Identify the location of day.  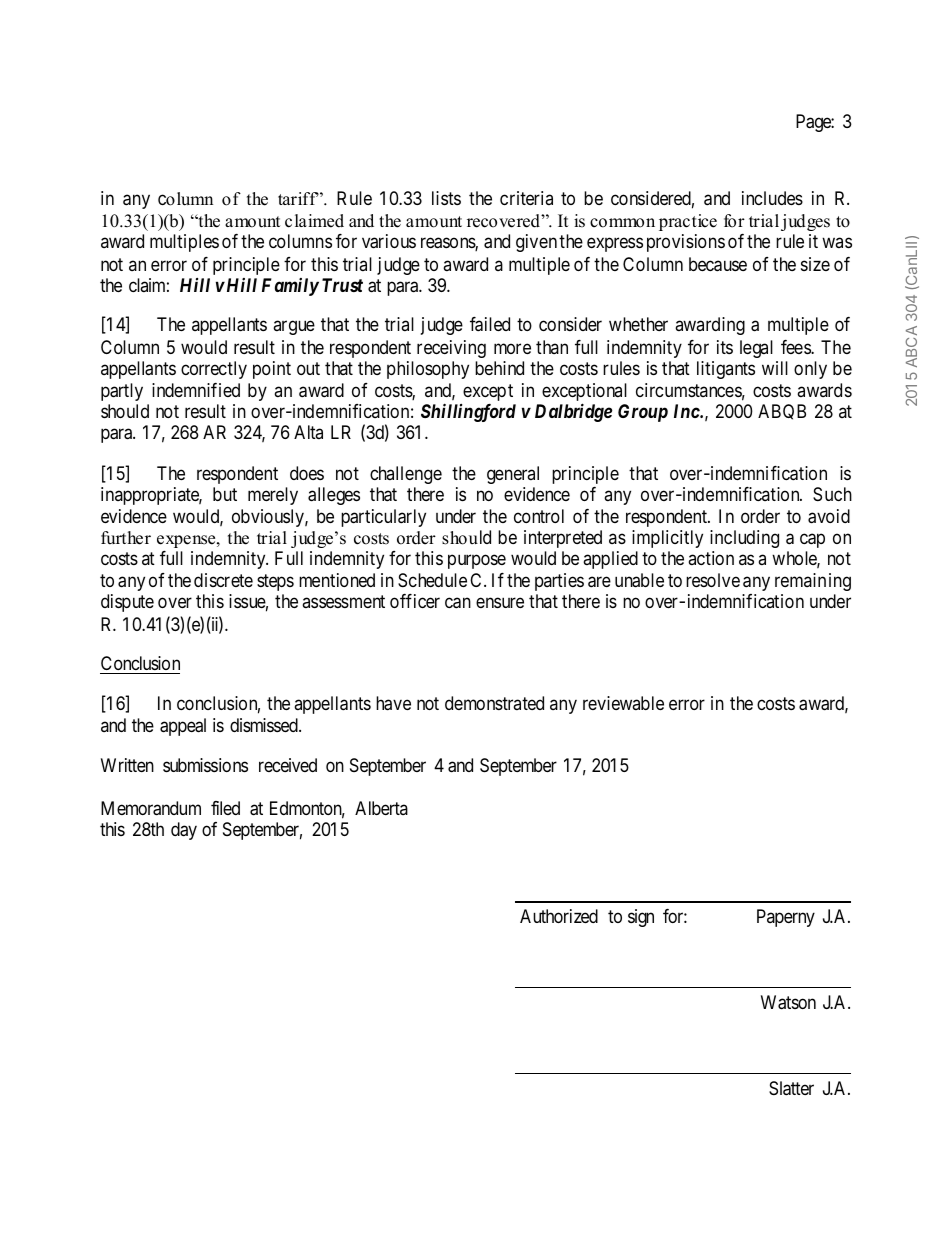
(184, 831).
